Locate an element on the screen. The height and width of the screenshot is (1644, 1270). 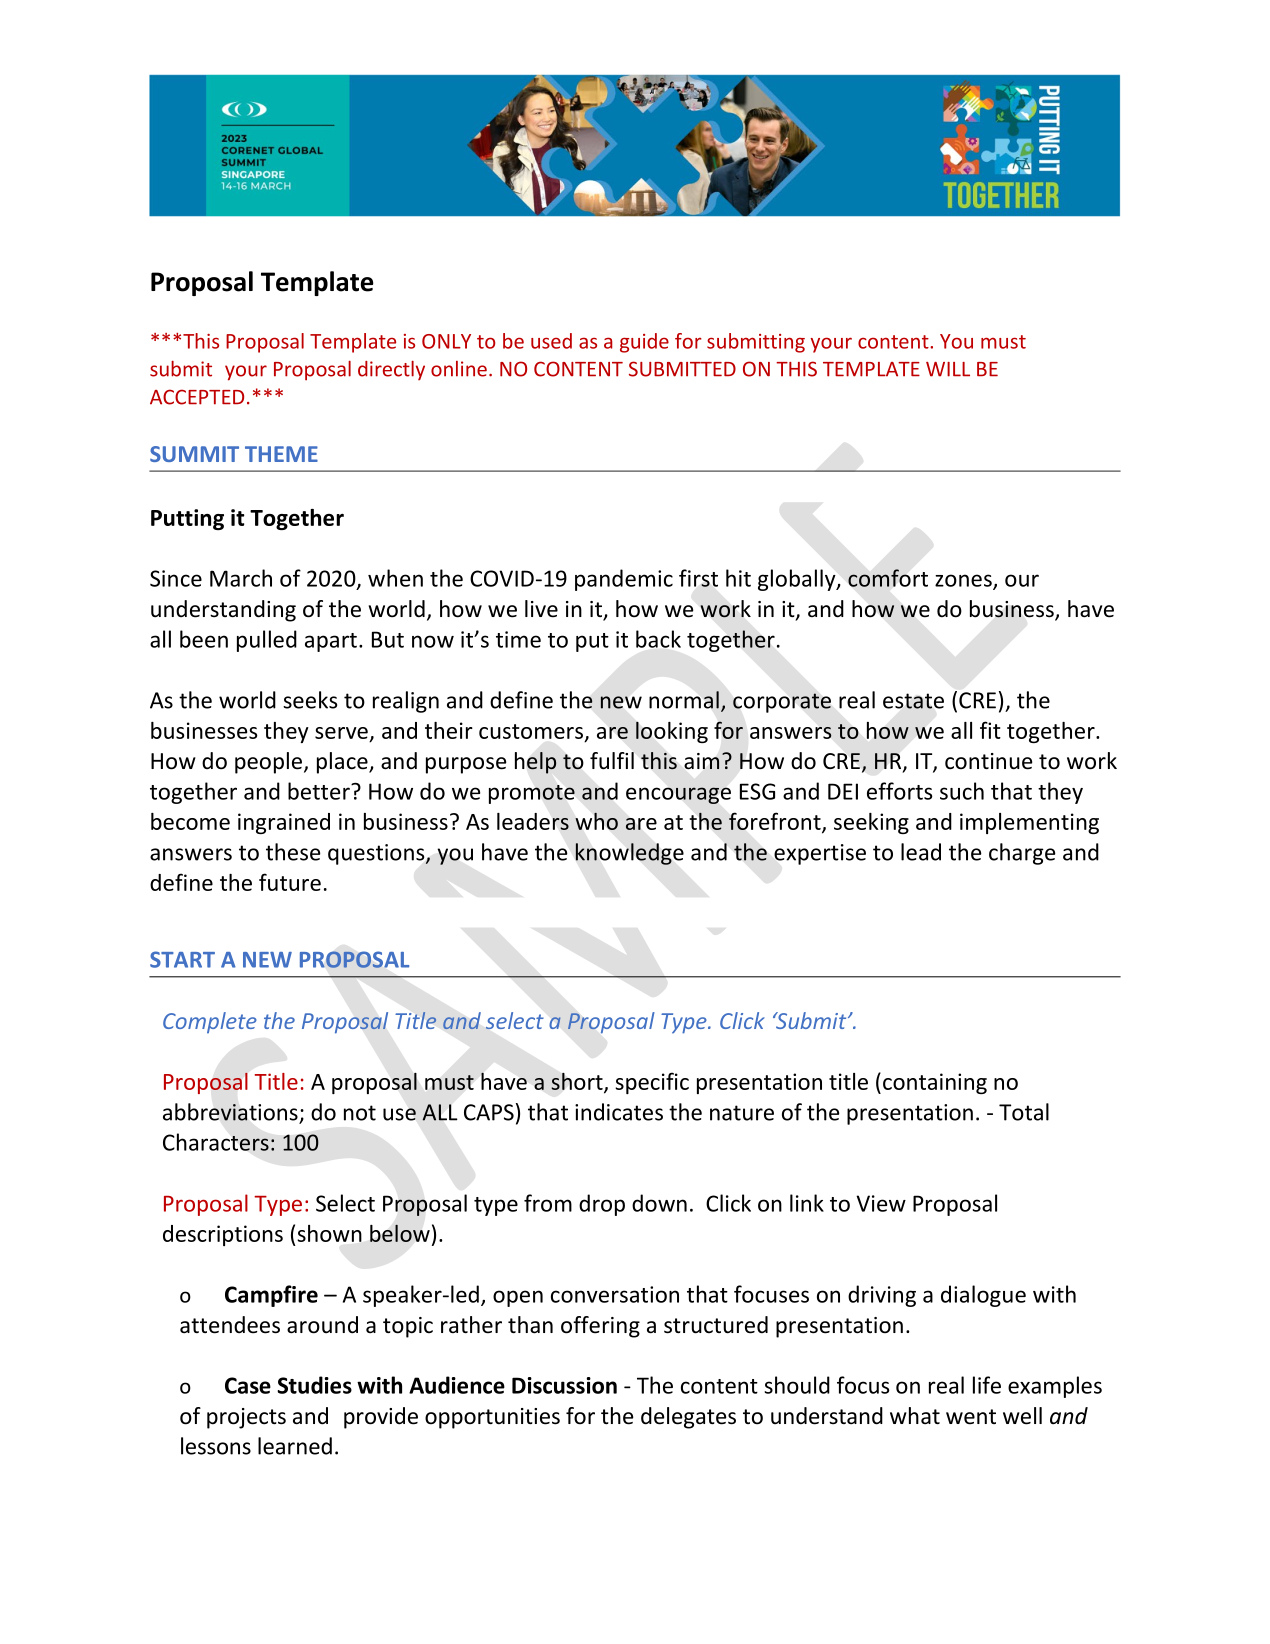
zones is located at coordinates (964, 581).
